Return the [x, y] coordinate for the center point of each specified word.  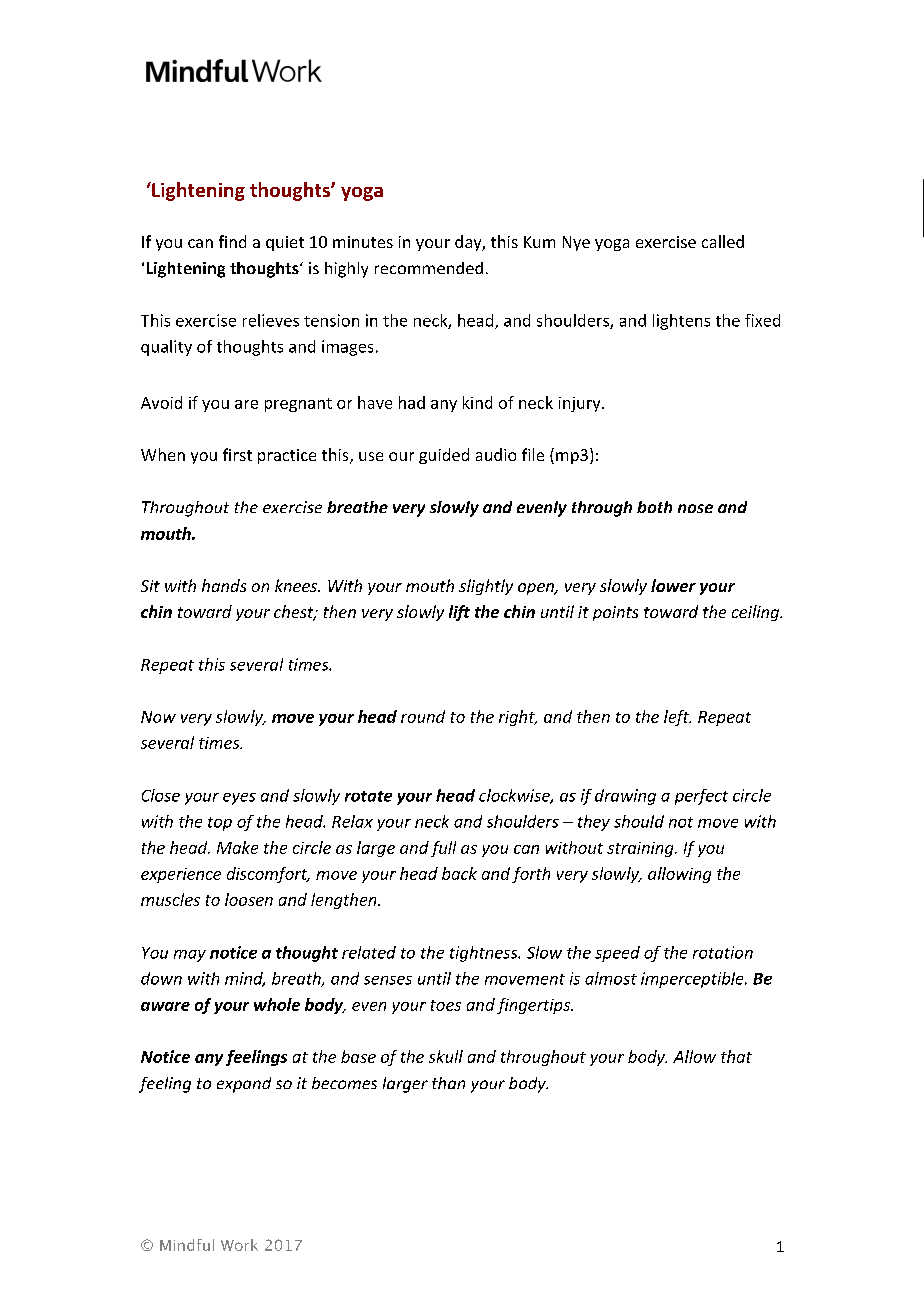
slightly [486, 587]
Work [239, 1245]
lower [673, 585]
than [448, 1083]
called [723, 241]
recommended [429, 268]
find [232, 241]
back [459, 873]
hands [224, 585]
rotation [723, 952]
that [736, 1056]
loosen [249, 899]
